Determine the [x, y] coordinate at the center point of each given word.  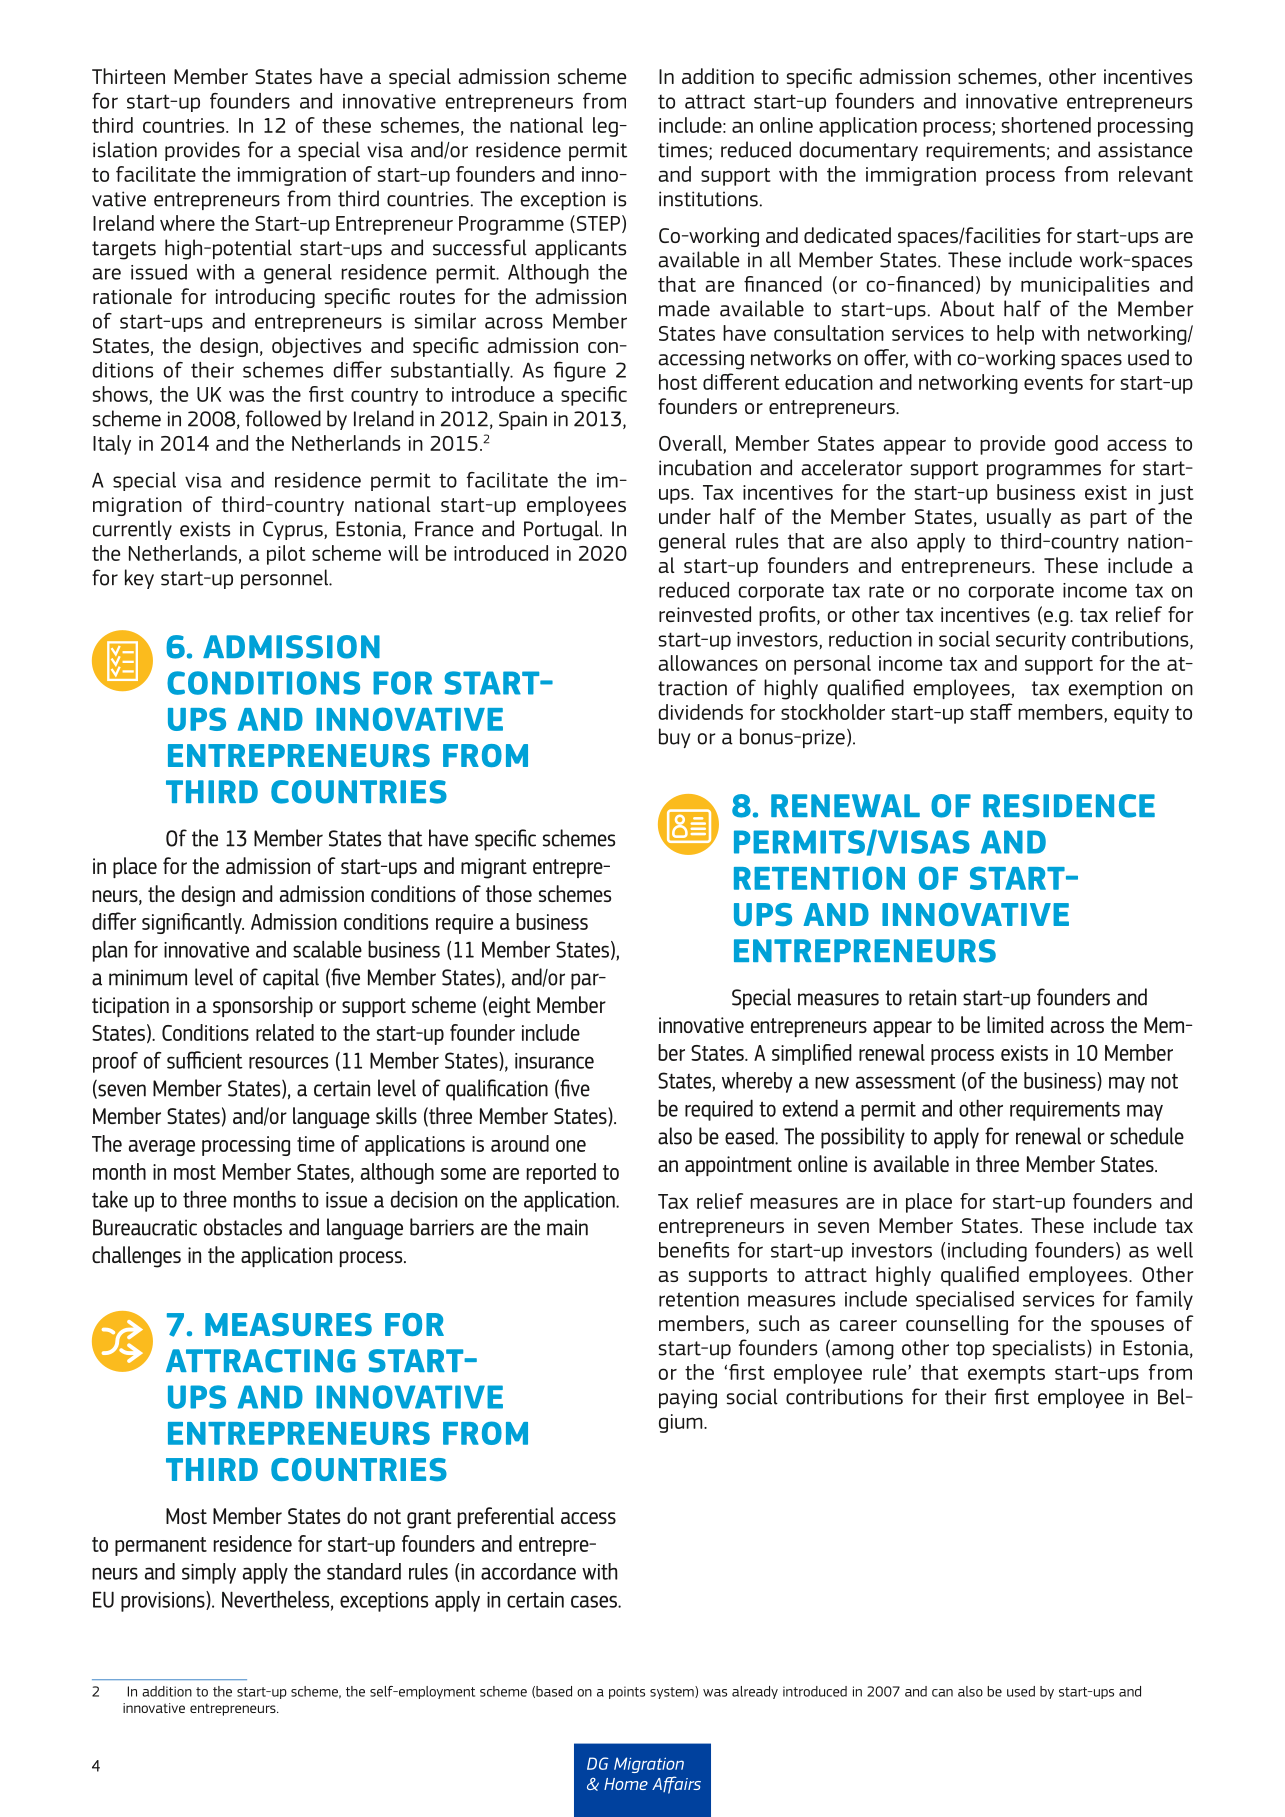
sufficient [205, 1060]
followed [283, 418]
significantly [193, 923]
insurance [554, 1061]
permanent [161, 1546]
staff [991, 711]
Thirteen [128, 76]
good [1076, 445]
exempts [1006, 1375]
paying [688, 1399]
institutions [708, 199]
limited [1015, 1024]
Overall [690, 443]
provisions [164, 1601]
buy [675, 738]
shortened [1046, 125]
